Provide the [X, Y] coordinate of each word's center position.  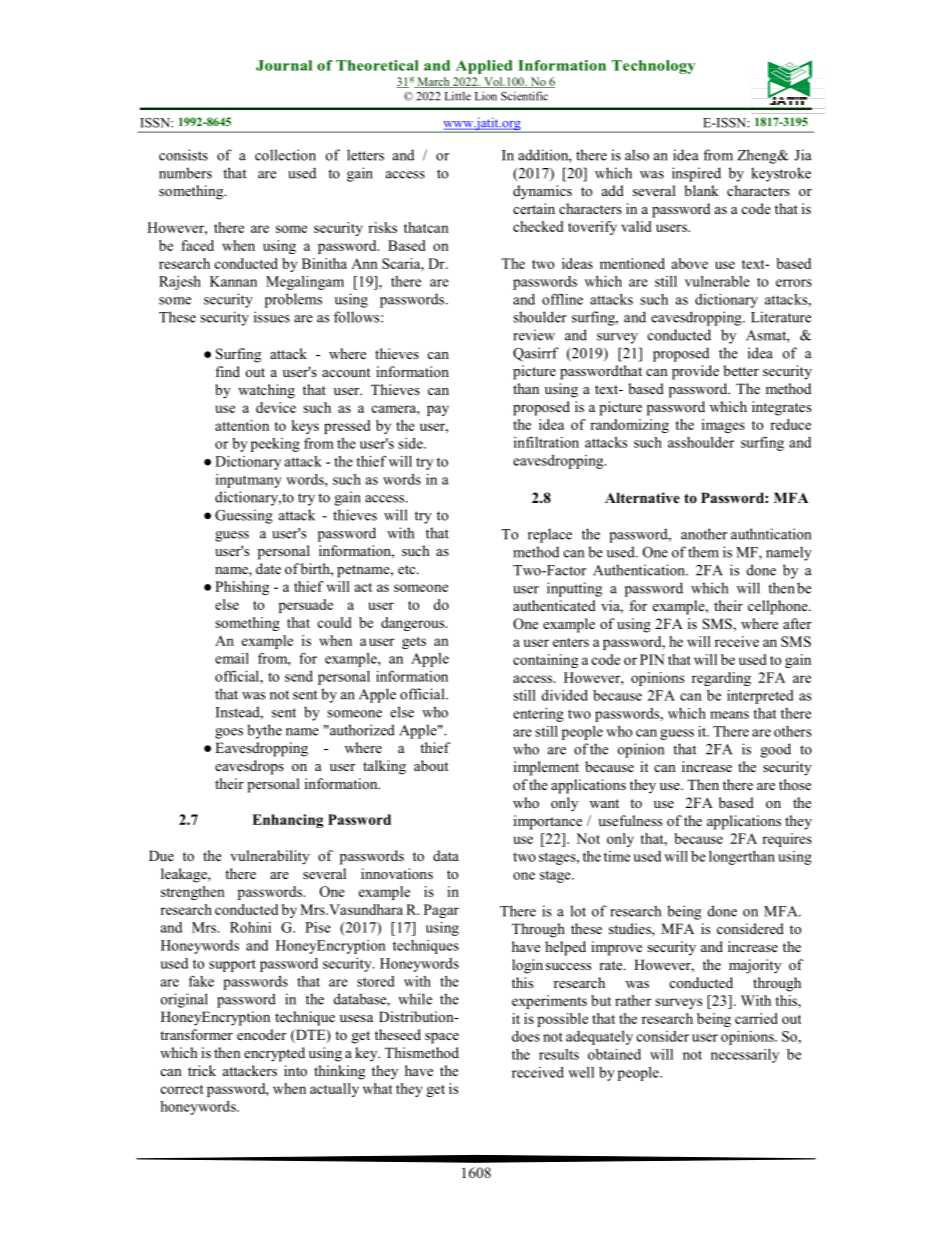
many [264, 482]
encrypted [274, 1054]
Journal [284, 65]
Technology [653, 67]
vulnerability [270, 857]
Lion [486, 96]
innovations [397, 873]
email [232, 658]
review [534, 335]
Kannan [233, 281]
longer [729, 858]
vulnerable [717, 281]
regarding [721, 679]
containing [545, 661]
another [704, 534]
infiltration [546, 442]
